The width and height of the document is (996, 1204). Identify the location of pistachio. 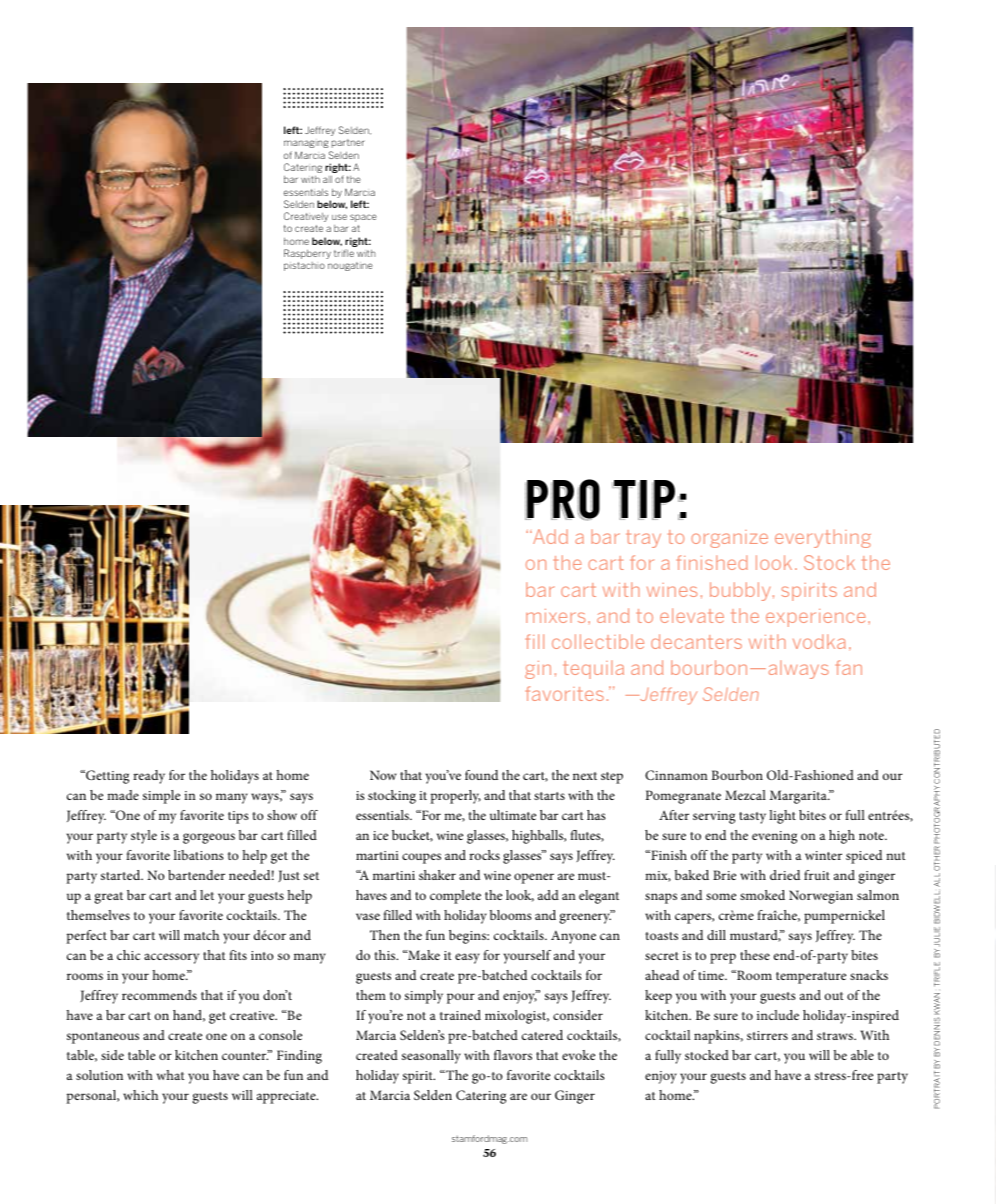
(304, 266).
